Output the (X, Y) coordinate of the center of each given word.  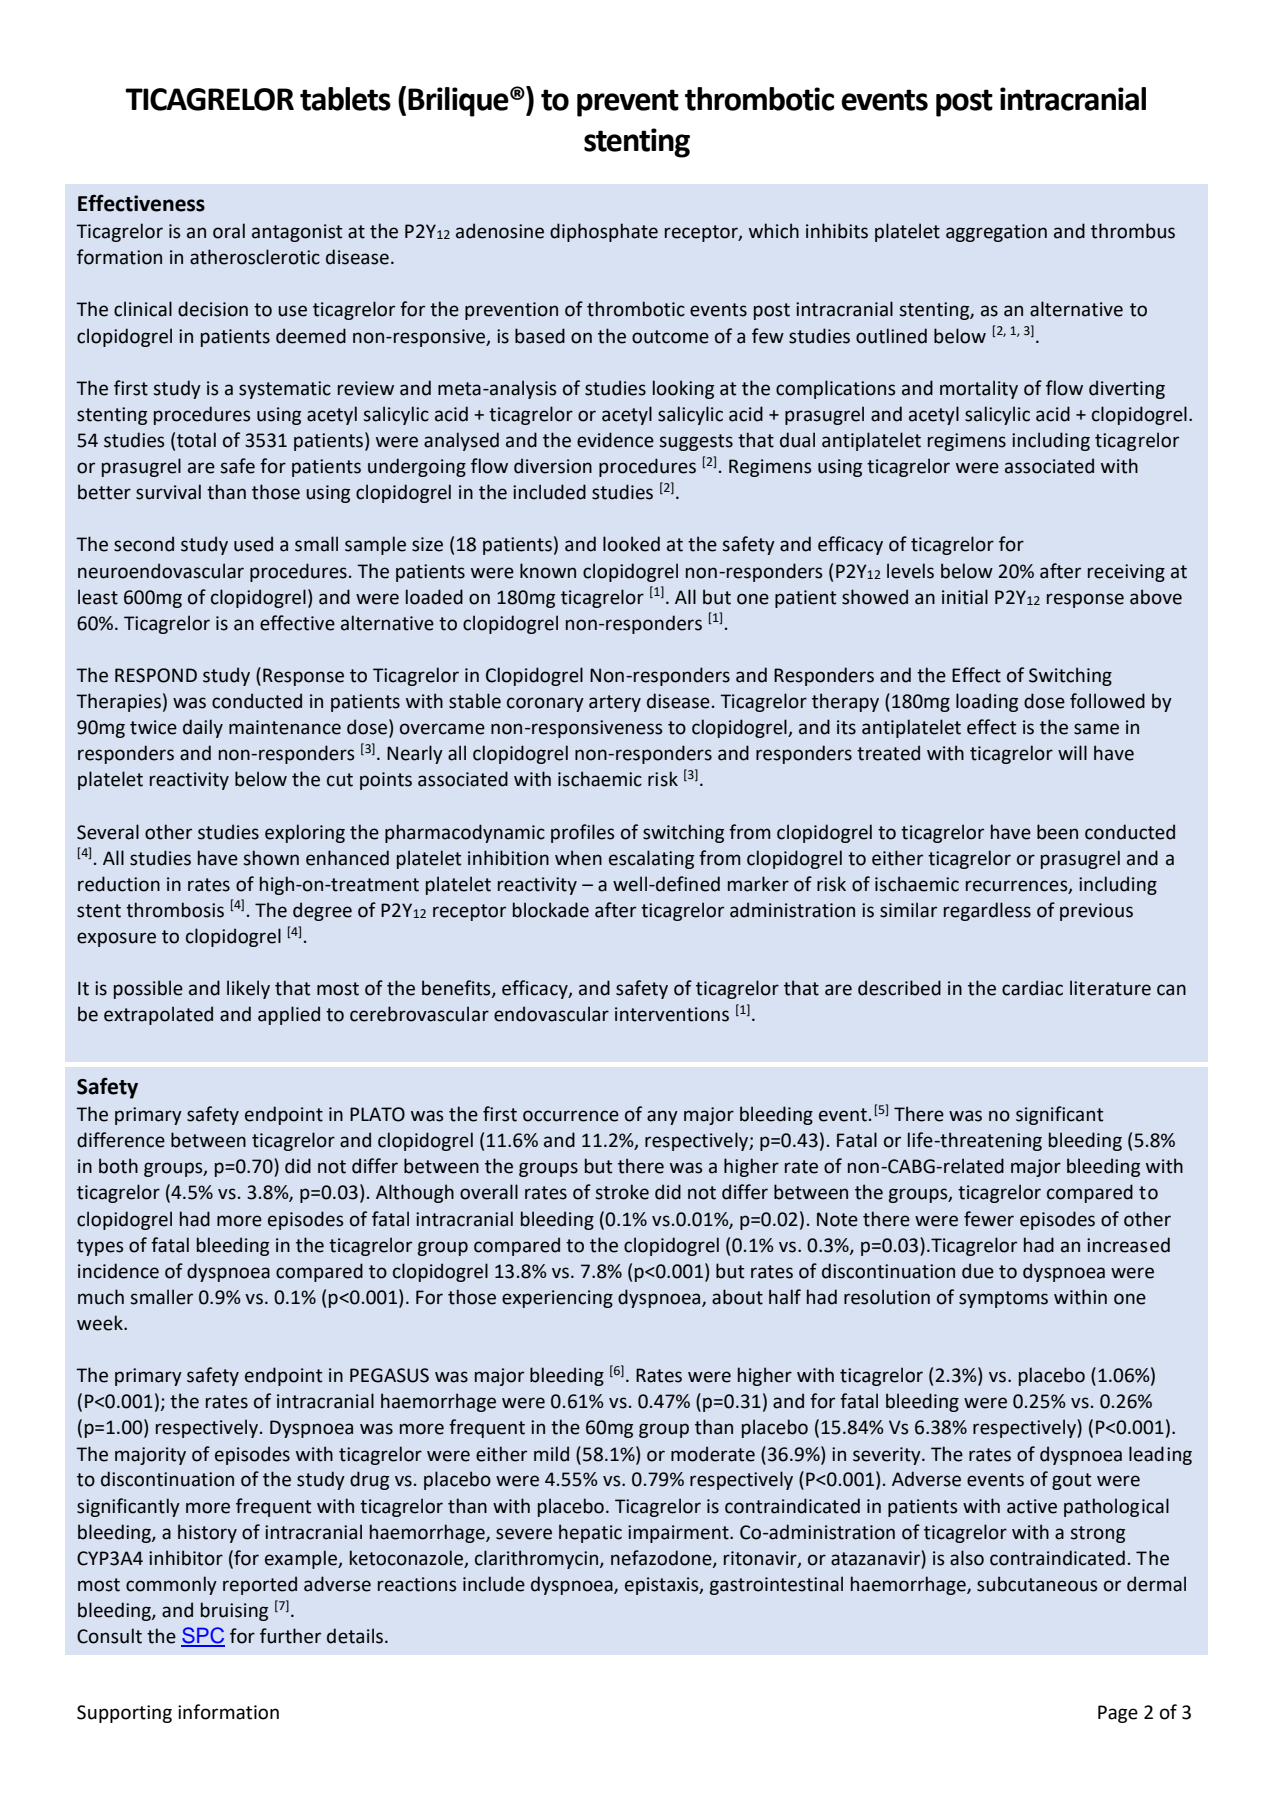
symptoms (1003, 1299)
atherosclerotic (255, 257)
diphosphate (604, 232)
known (548, 571)
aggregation (996, 233)
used (253, 544)
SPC (203, 1636)
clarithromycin (538, 1559)
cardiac (1032, 988)
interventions (672, 1014)
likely (248, 989)
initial (965, 597)
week (101, 1323)
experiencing (557, 1299)
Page (1118, 1714)
